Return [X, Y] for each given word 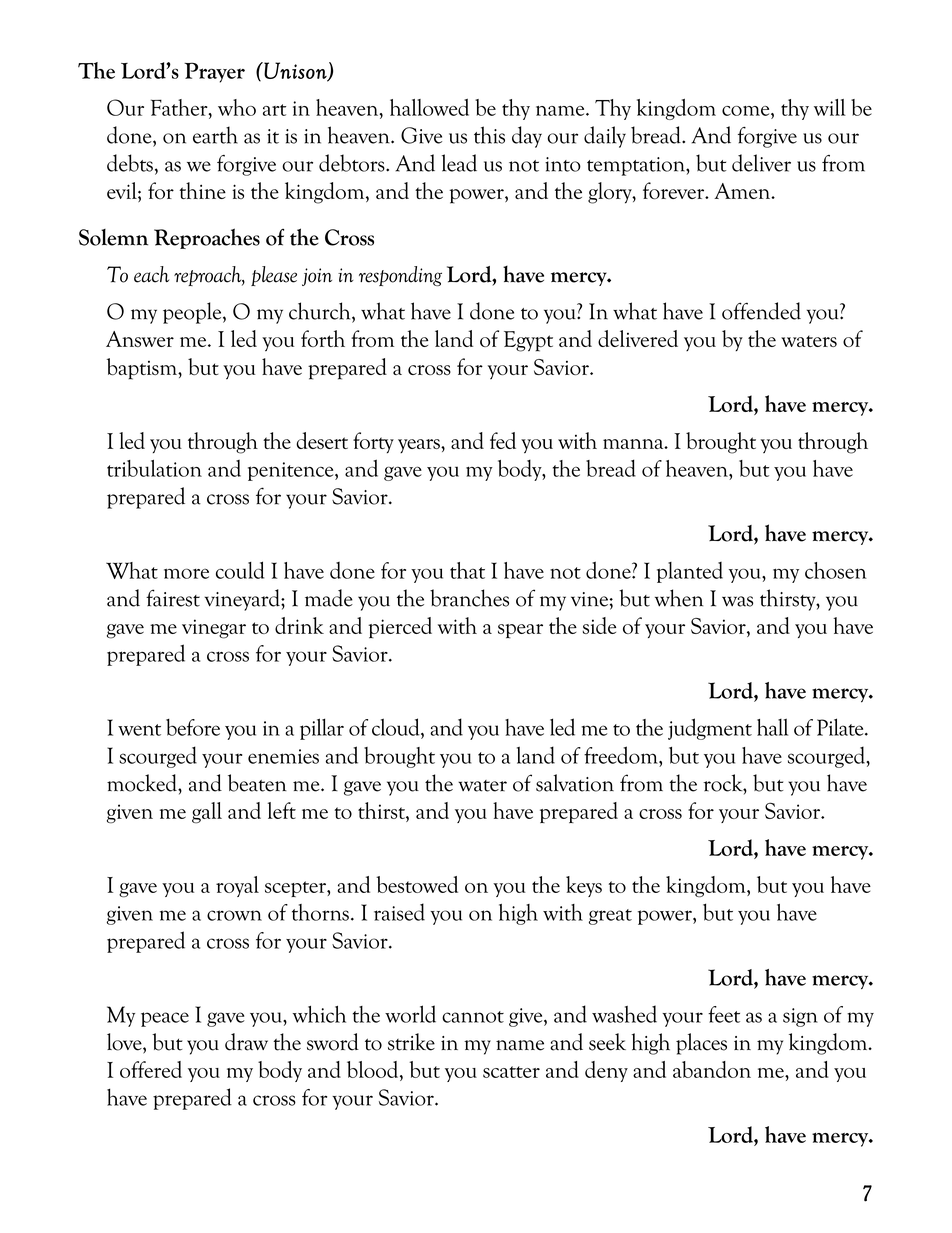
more [186, 573]
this [489, 135]
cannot [473, 1017]
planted [690, 572]
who [237, 107]
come [747, 111]
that [467, 570]
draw [246, 1042]
